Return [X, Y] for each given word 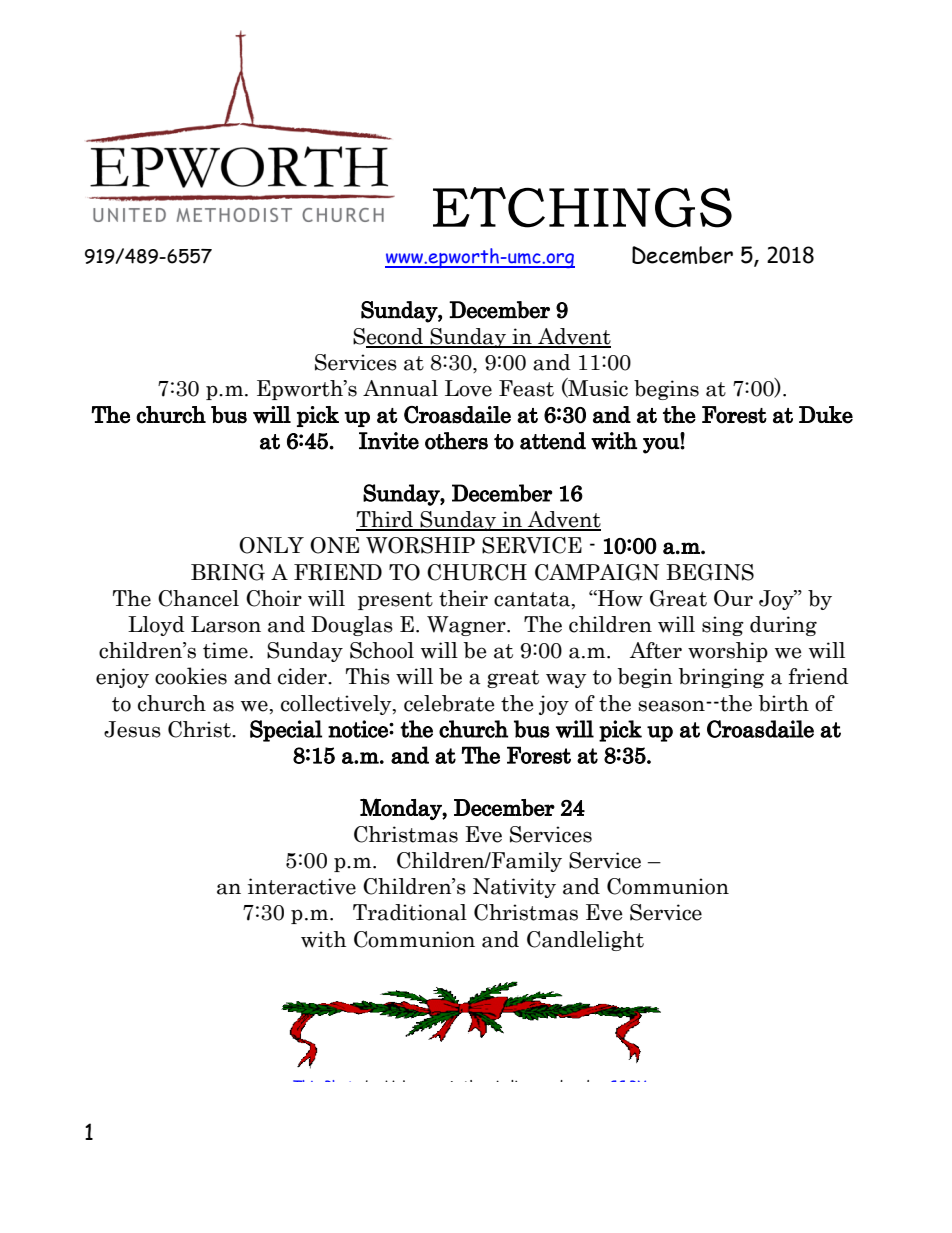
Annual [400, 388]
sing [723, 626]
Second [389, 337]
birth [784, 703]
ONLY [271, 545]
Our [733, 598]
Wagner [467, 626]
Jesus [132, 729]
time [225, 650]
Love [468, 388]
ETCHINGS [582, 207]
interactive [302, 886]
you [662, 446]
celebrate [449, 703]
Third [386, 520]
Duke [826, 415]
